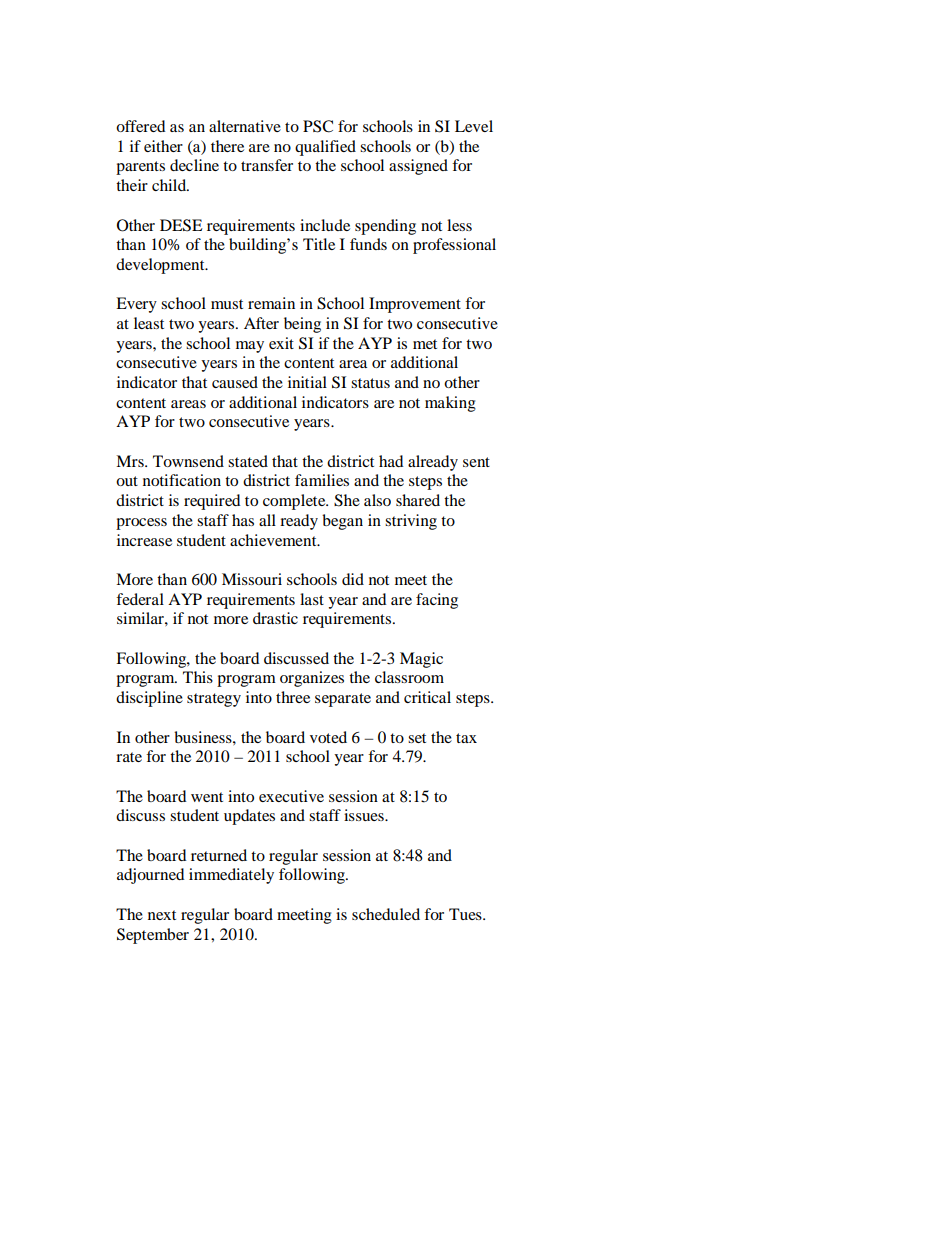 The image size is (952, 1233). Describe the element at coordinates (188, 461) in the screenshot. I see `Townsend` at that location.
